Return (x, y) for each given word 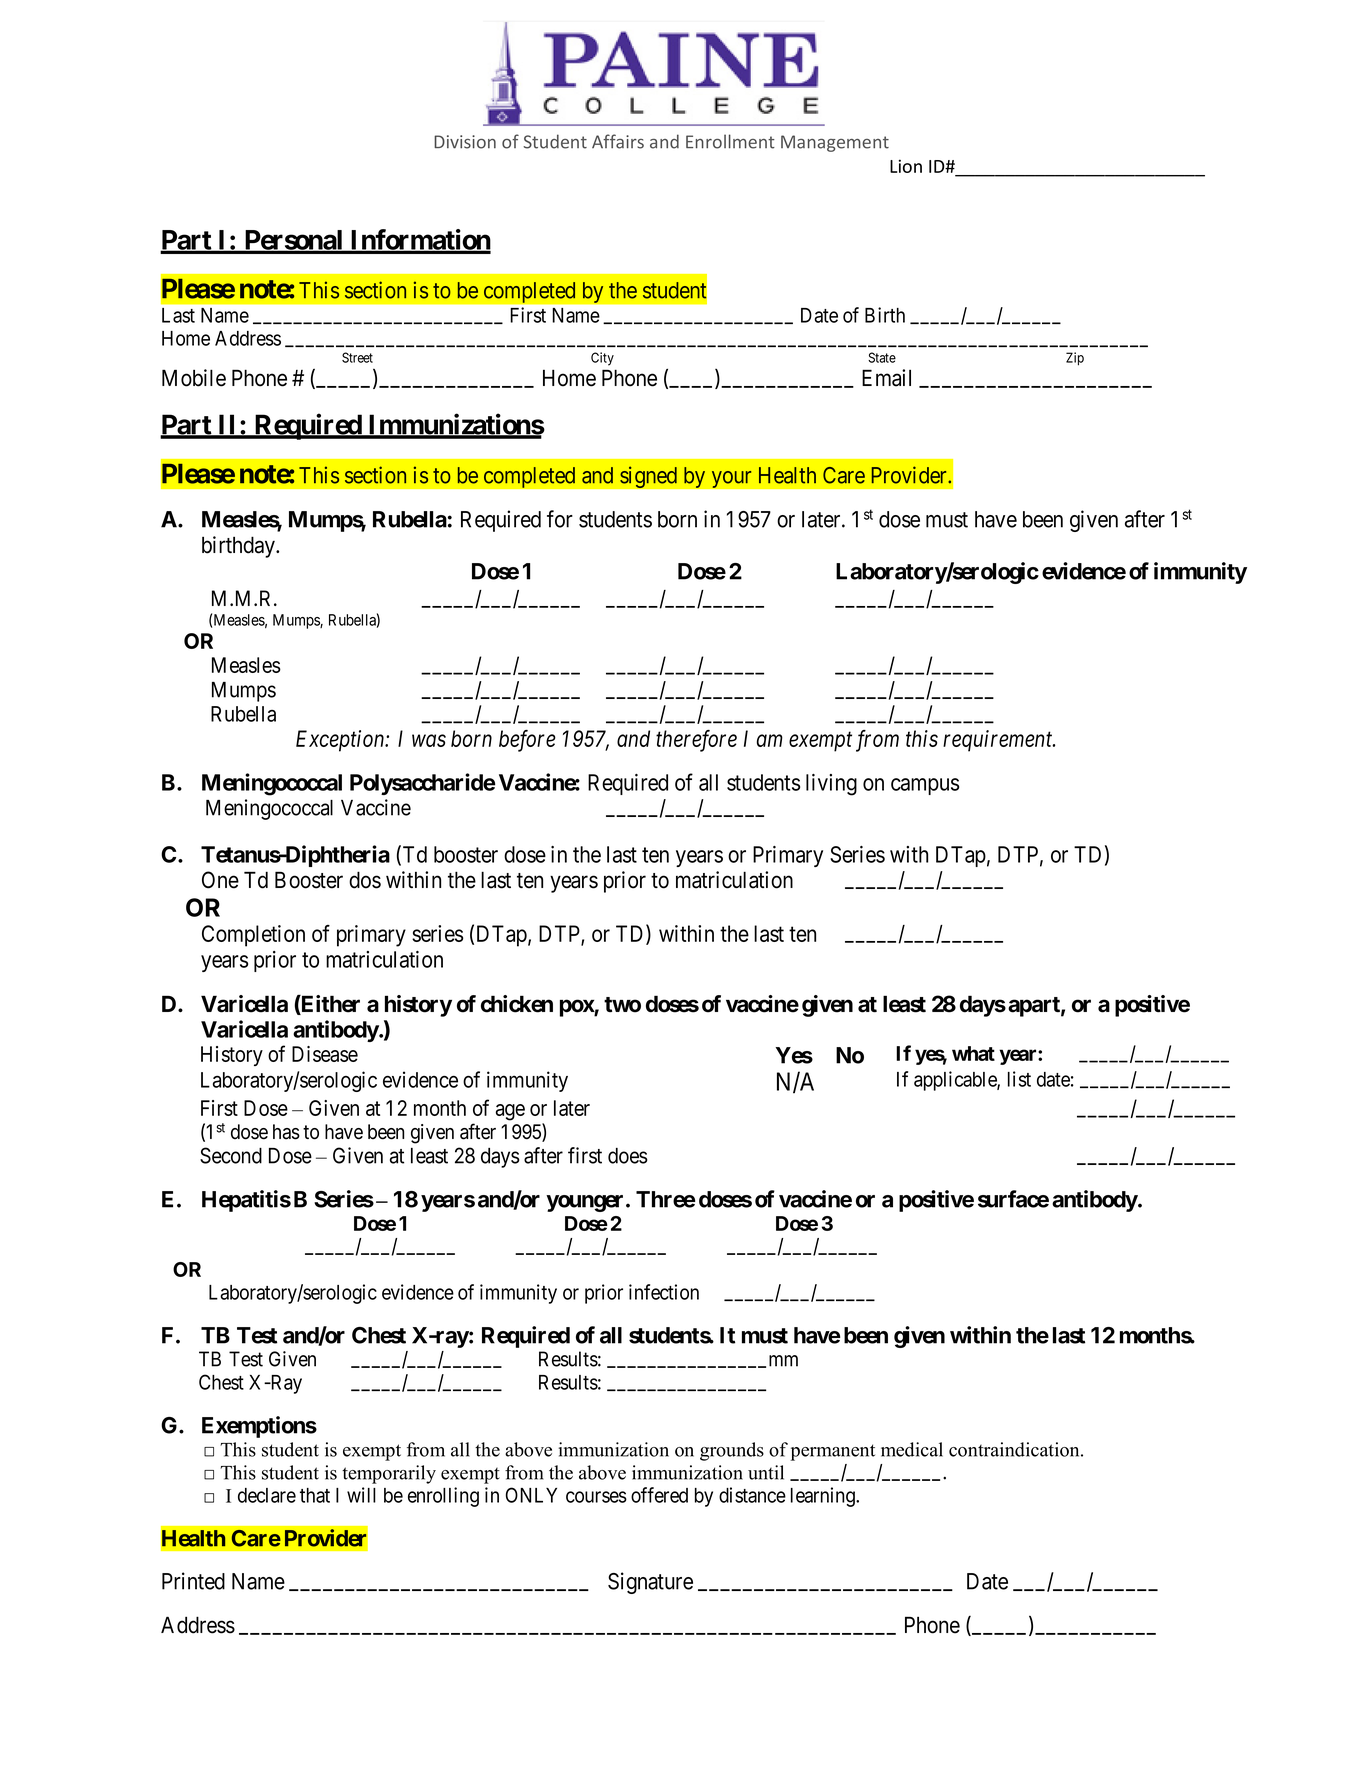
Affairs (618, 141)
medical (912, 1449)
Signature (650, 1583)
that (315, 1495)
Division (465, 142)
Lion (906, 166)
